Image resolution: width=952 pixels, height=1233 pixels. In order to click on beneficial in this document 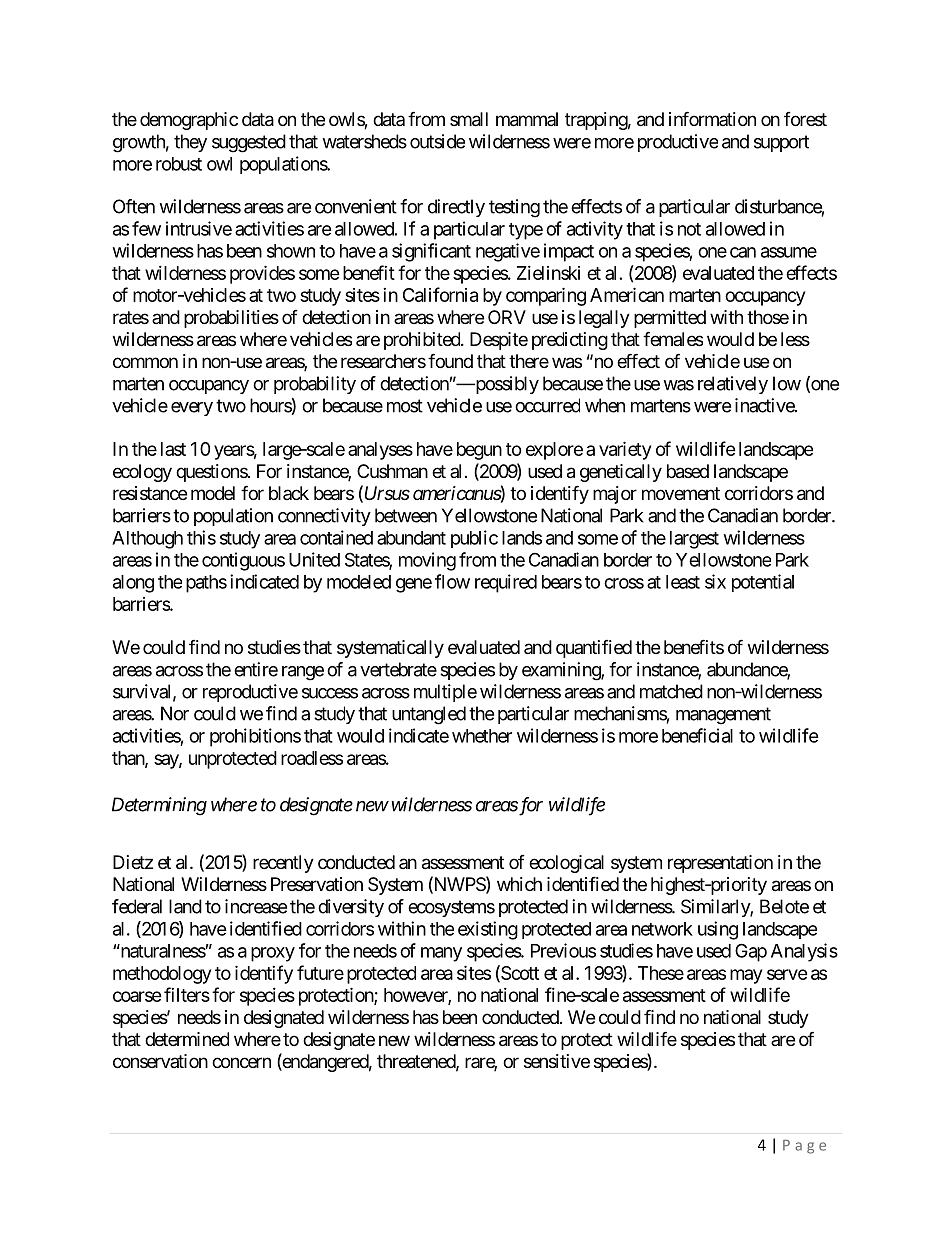, I will do `click(697, 735)`.
